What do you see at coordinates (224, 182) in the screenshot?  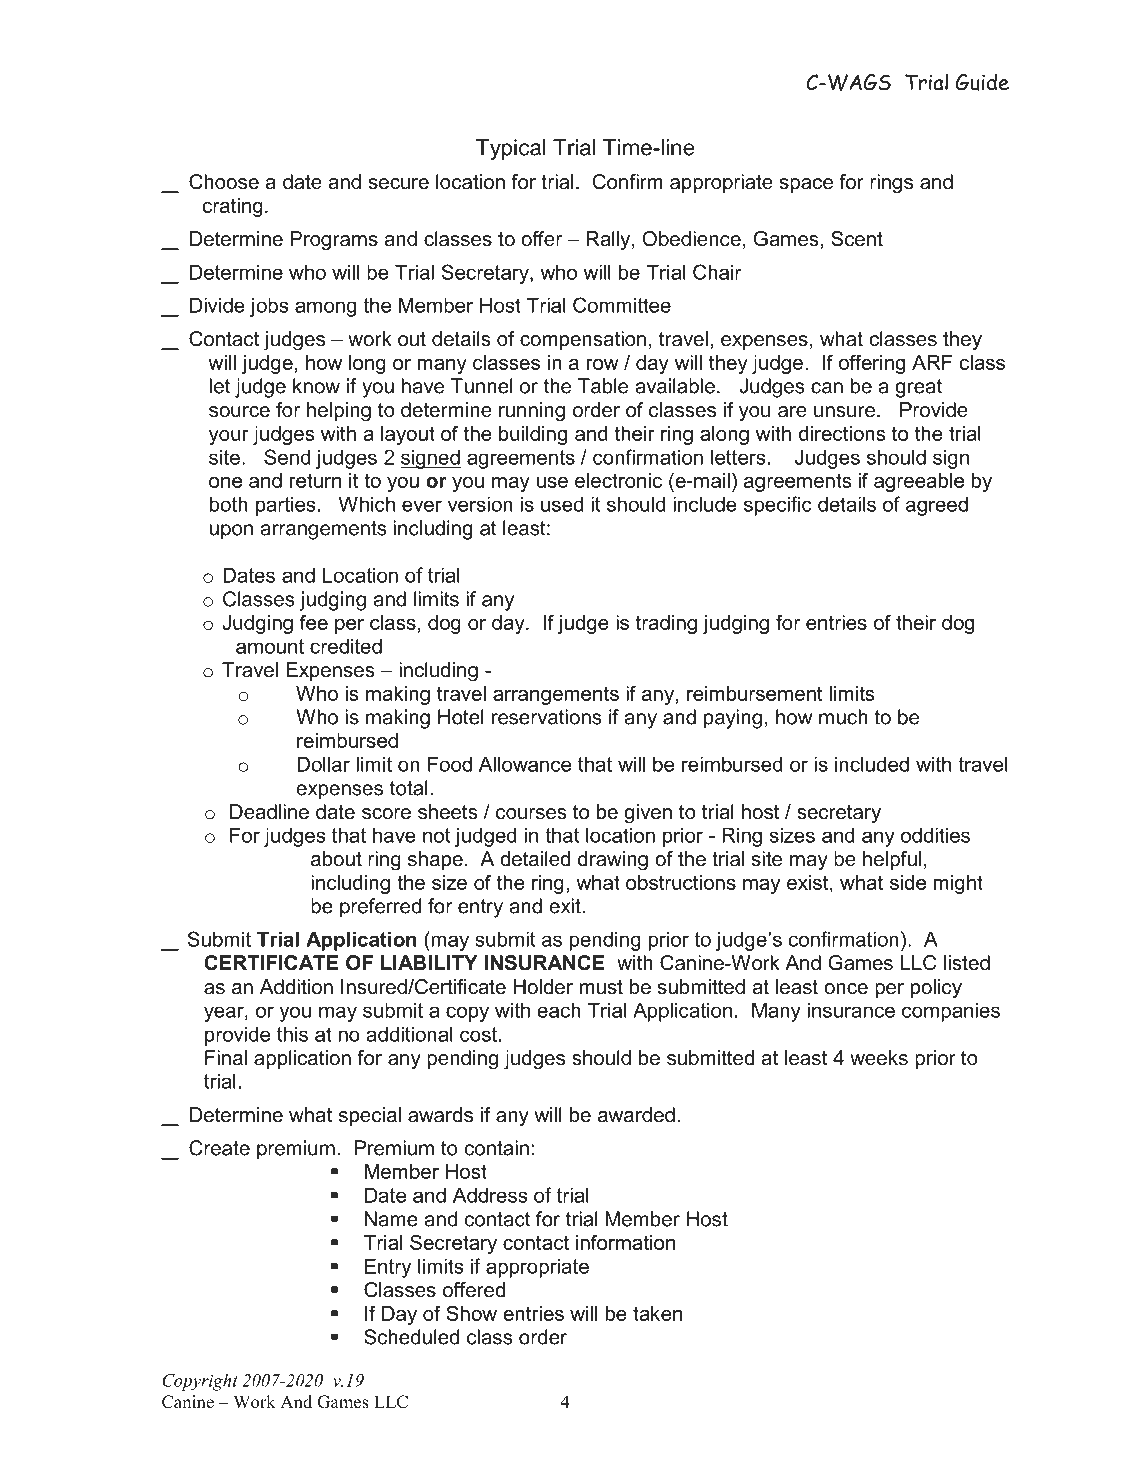 I see `Choose` at bounding box center [224, 182].
